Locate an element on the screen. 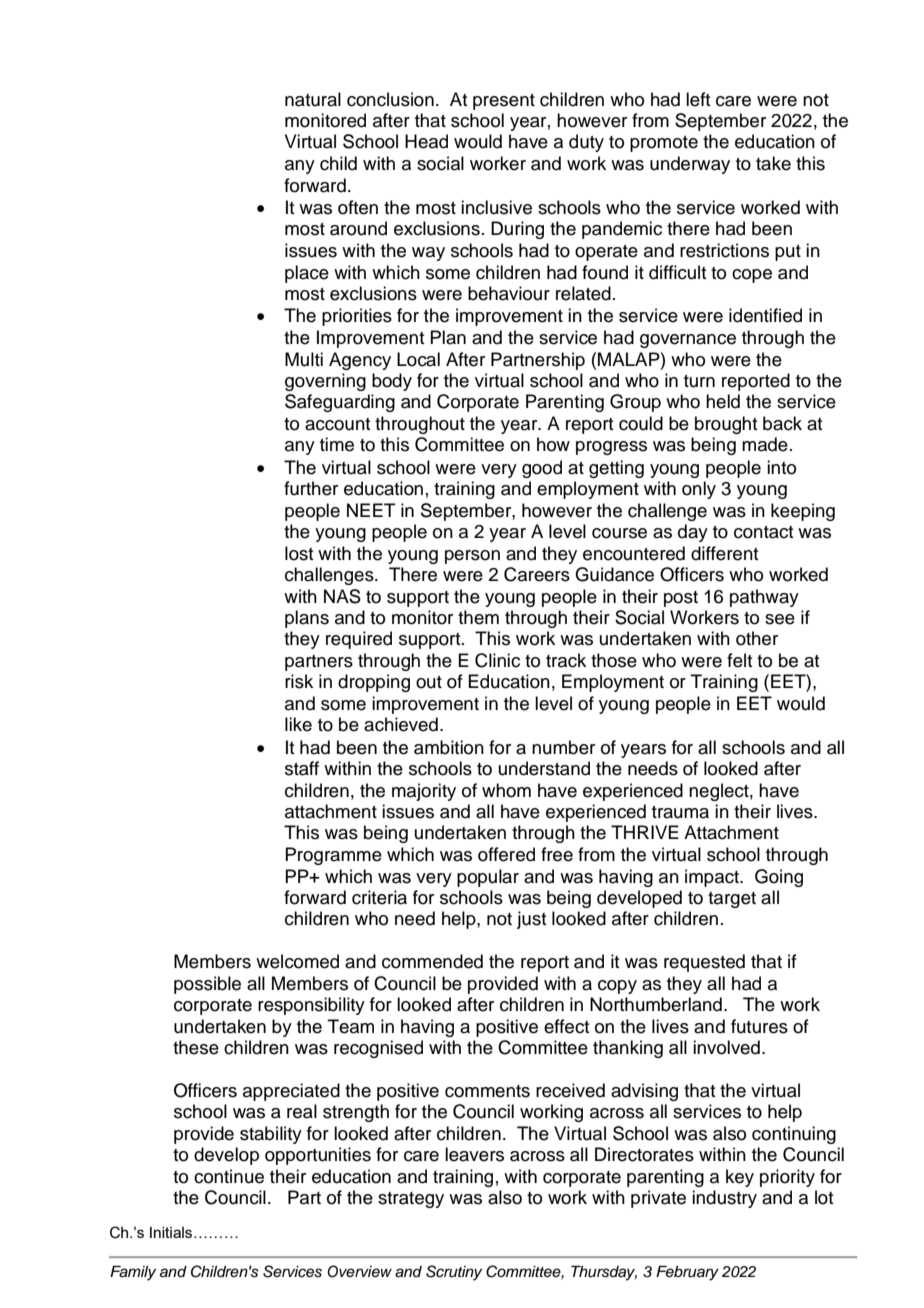 This screenshot has height=1308, width=924. Local is located at coordinates (418, 359).
